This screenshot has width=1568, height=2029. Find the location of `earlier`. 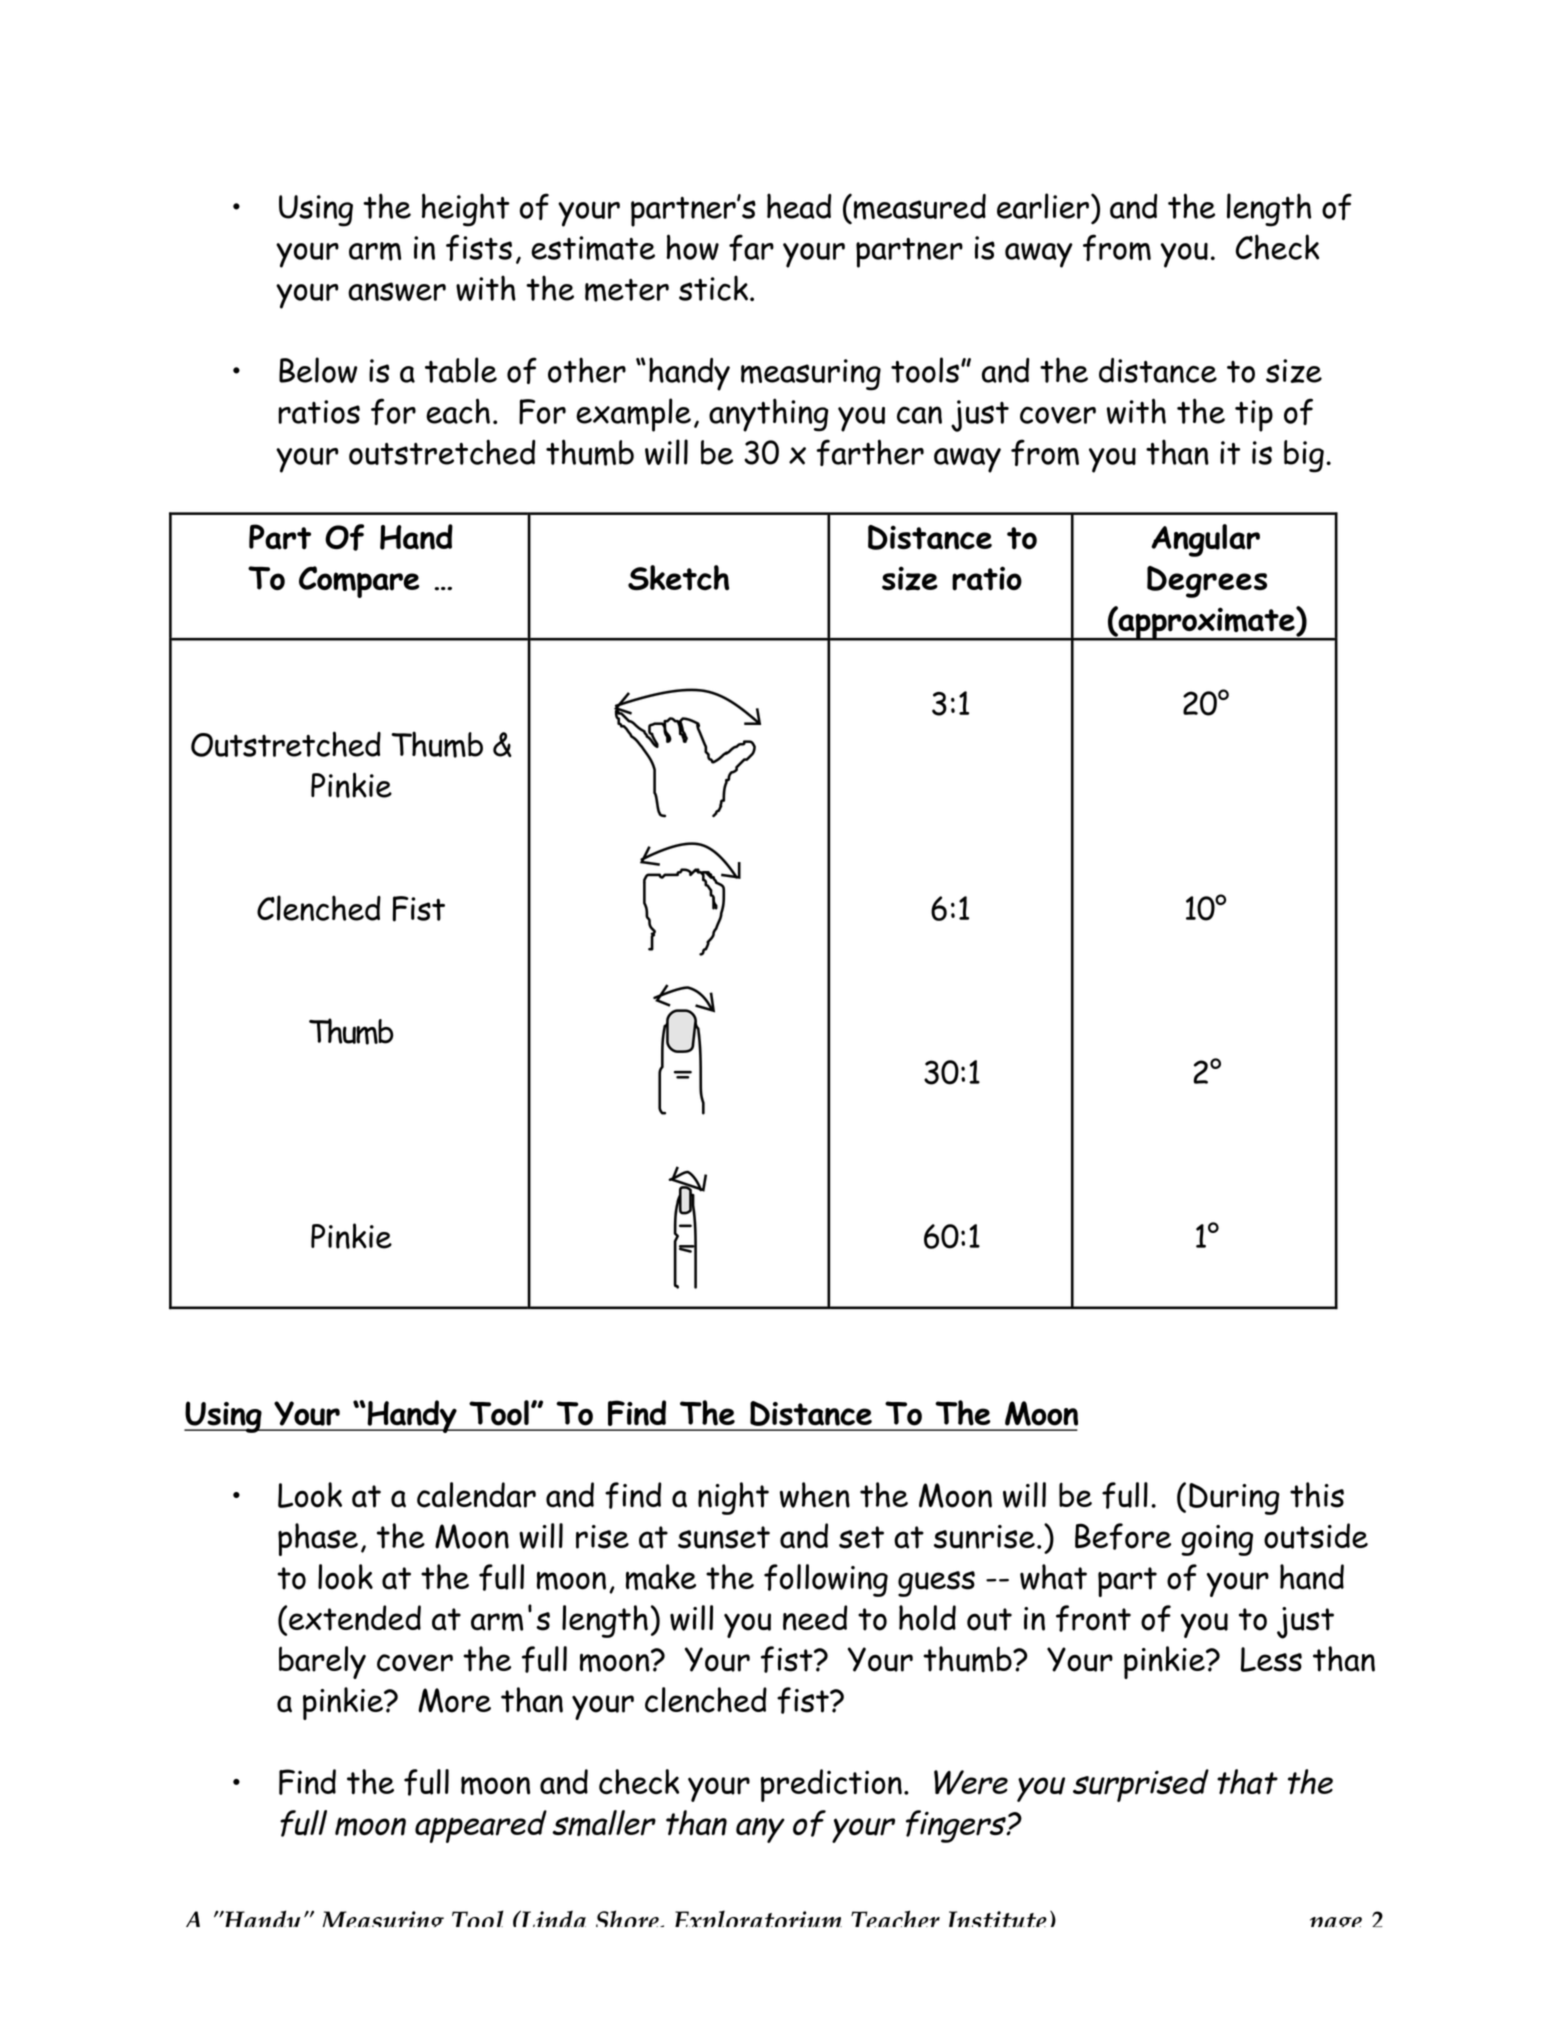

earlier is located at coordinates (1043, 206).
